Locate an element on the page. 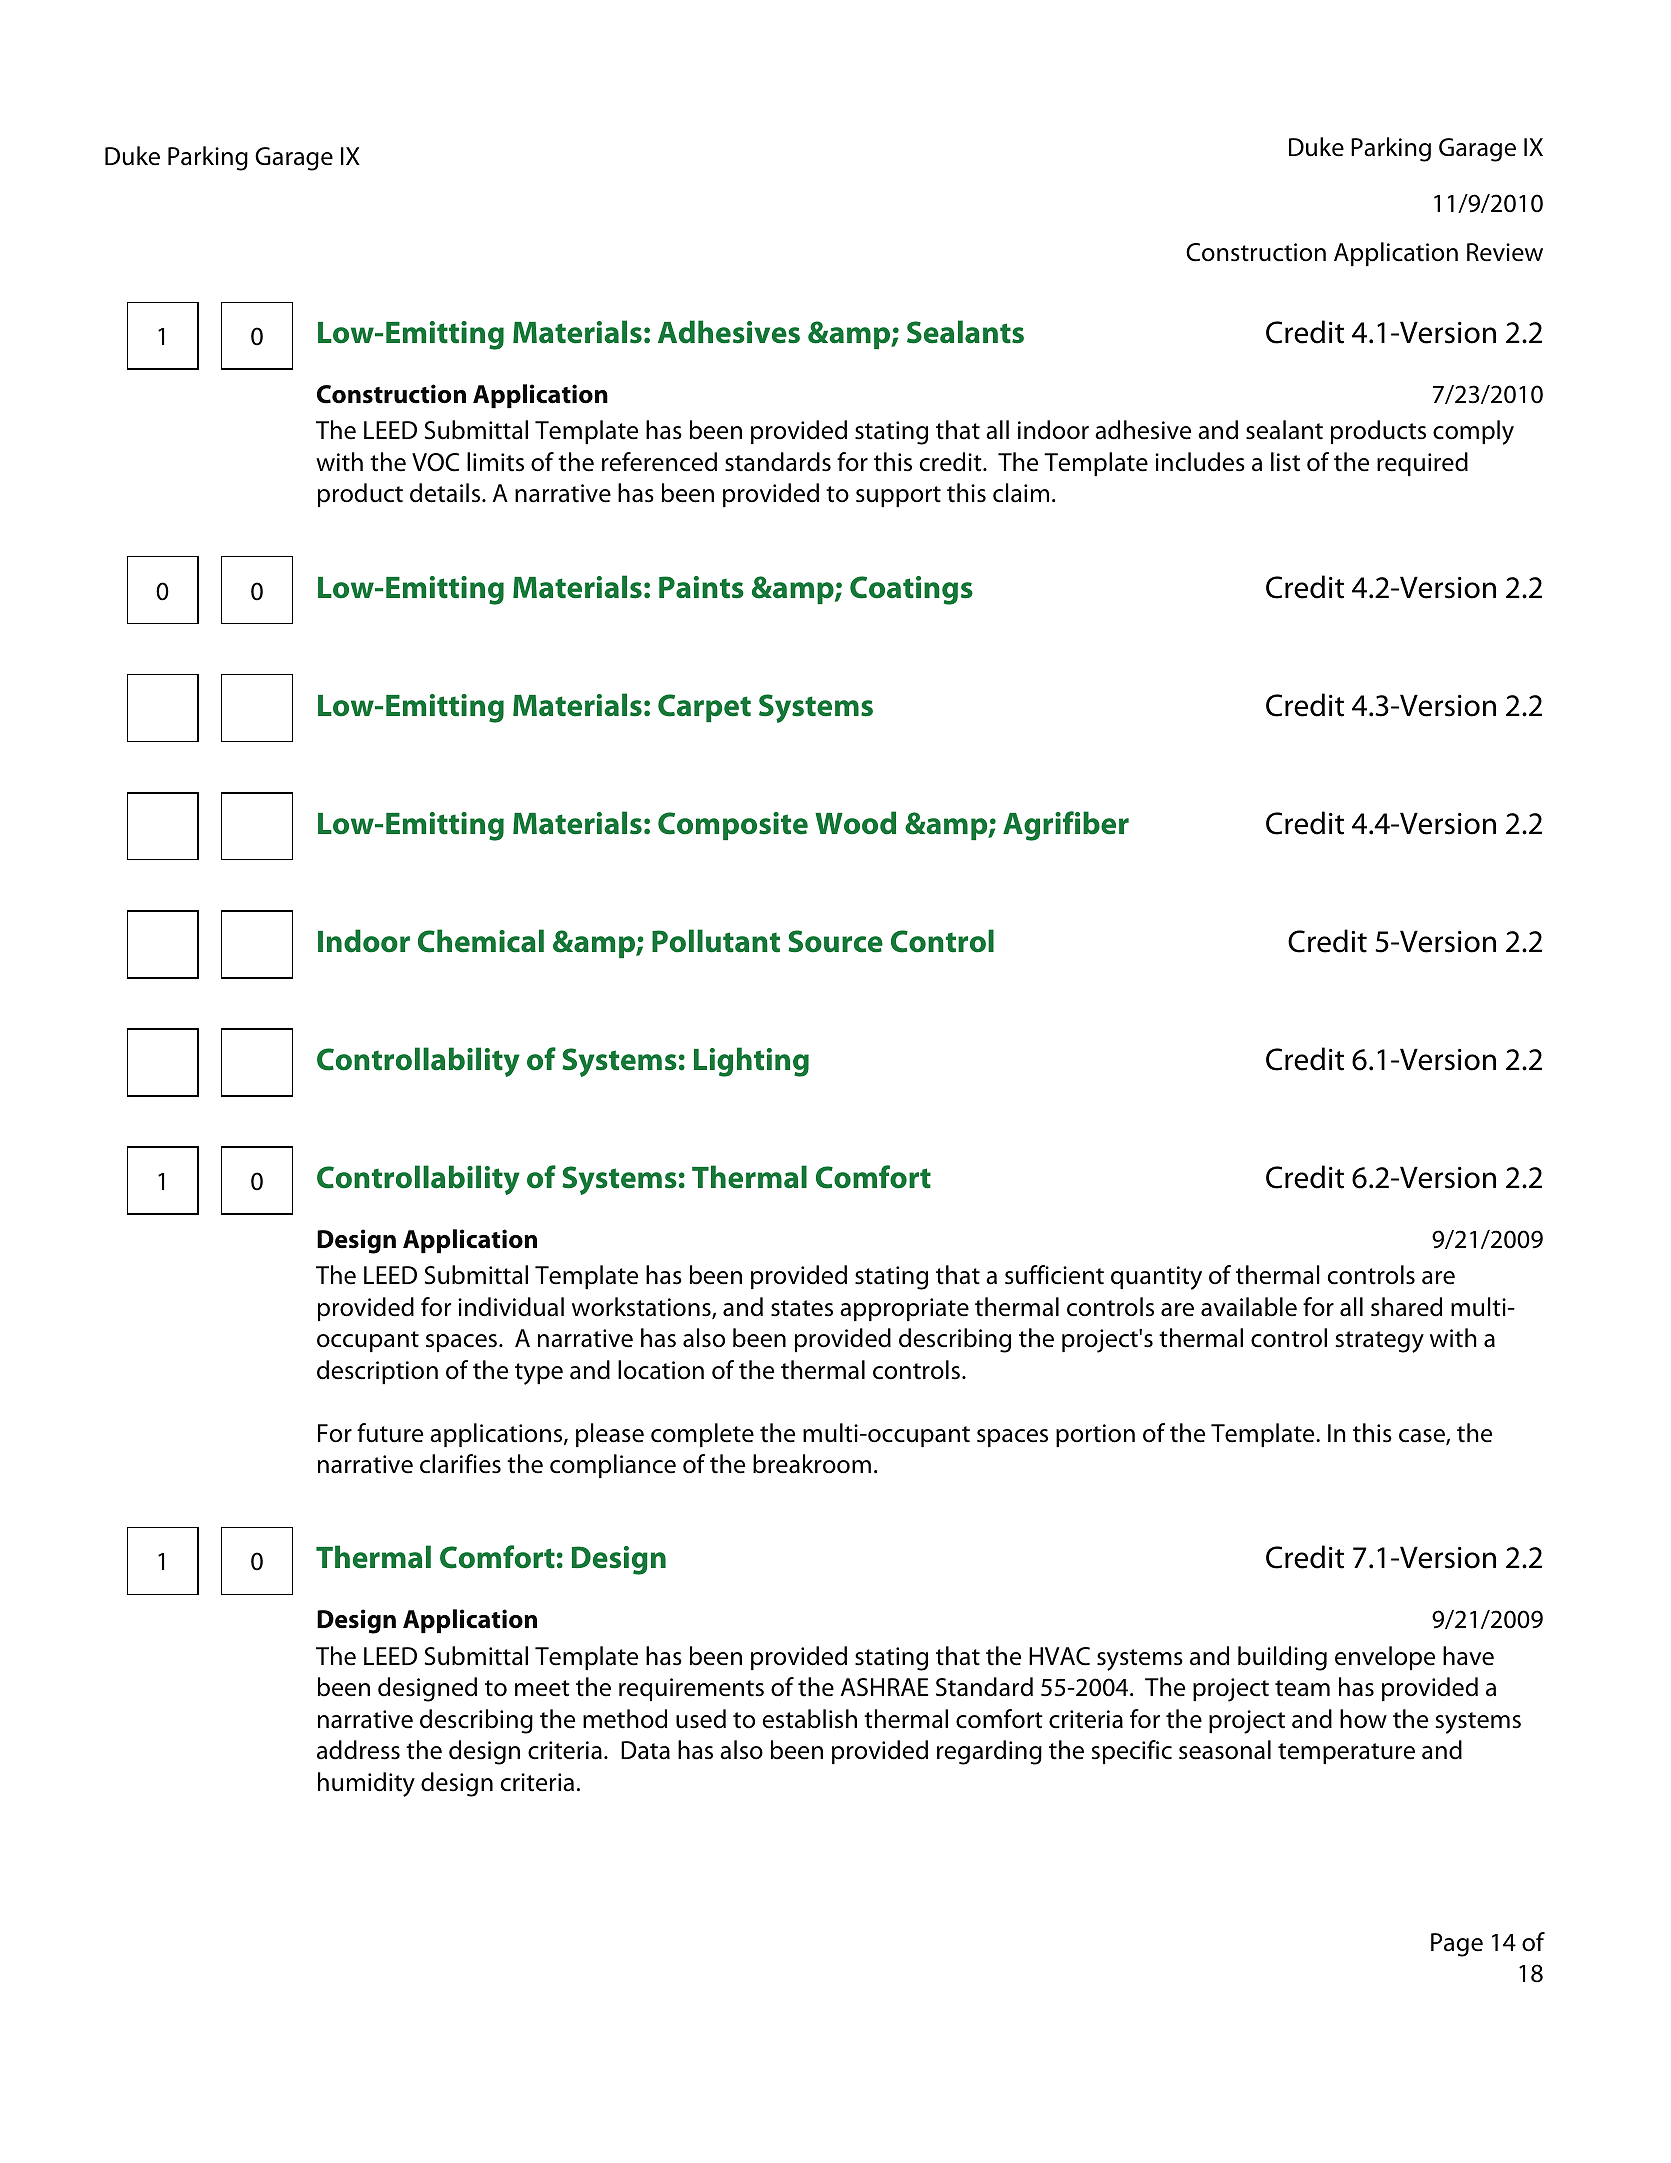  type is located at coordinates (539, 1374).
